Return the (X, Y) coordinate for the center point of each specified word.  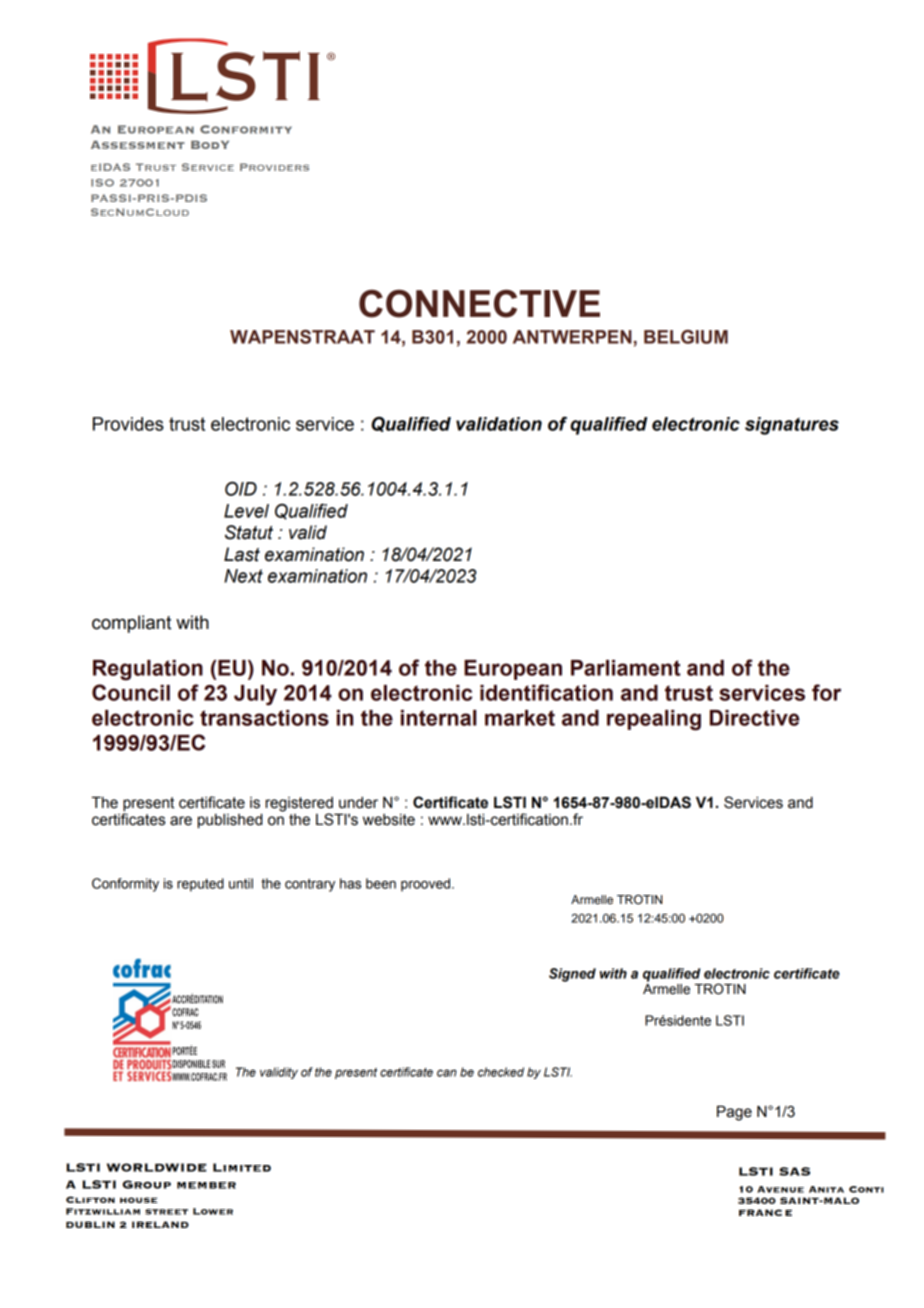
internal (439, 718)
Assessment (138, 145)
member (206, 1185)
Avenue (780, 1189)
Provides (128, 424)
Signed (572, 975)
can (447, 1073)
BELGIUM (686, 337)
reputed (200, 885)
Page (734, 1113)
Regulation (148, 670)
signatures (792, 426)
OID (241, 488)
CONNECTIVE (479, 303)
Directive (754, 718)
